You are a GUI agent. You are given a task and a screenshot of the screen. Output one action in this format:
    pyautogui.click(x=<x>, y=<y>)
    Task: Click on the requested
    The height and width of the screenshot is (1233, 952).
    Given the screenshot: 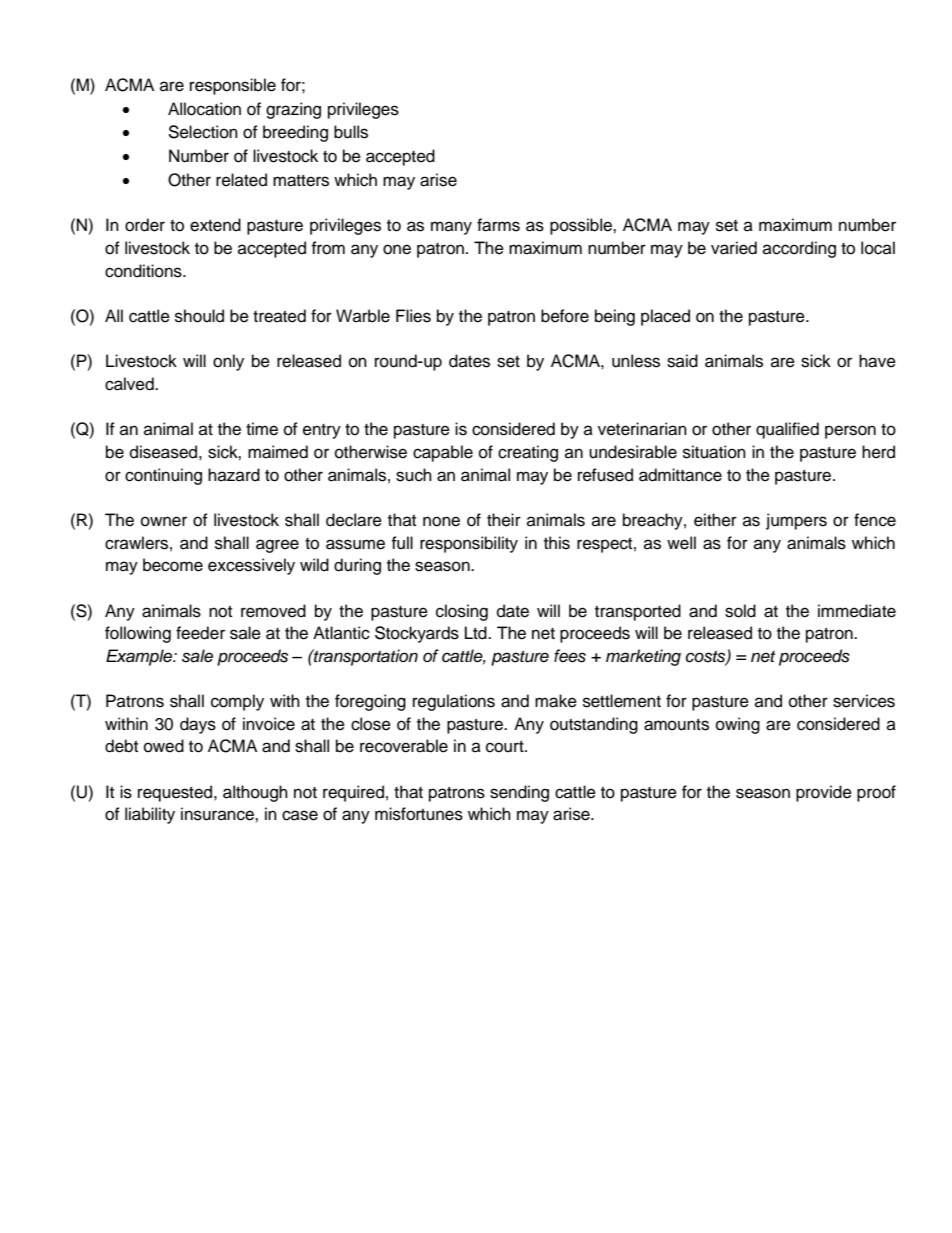 What is the action you would take?
    pyautogui.click(x=176, y=793)
